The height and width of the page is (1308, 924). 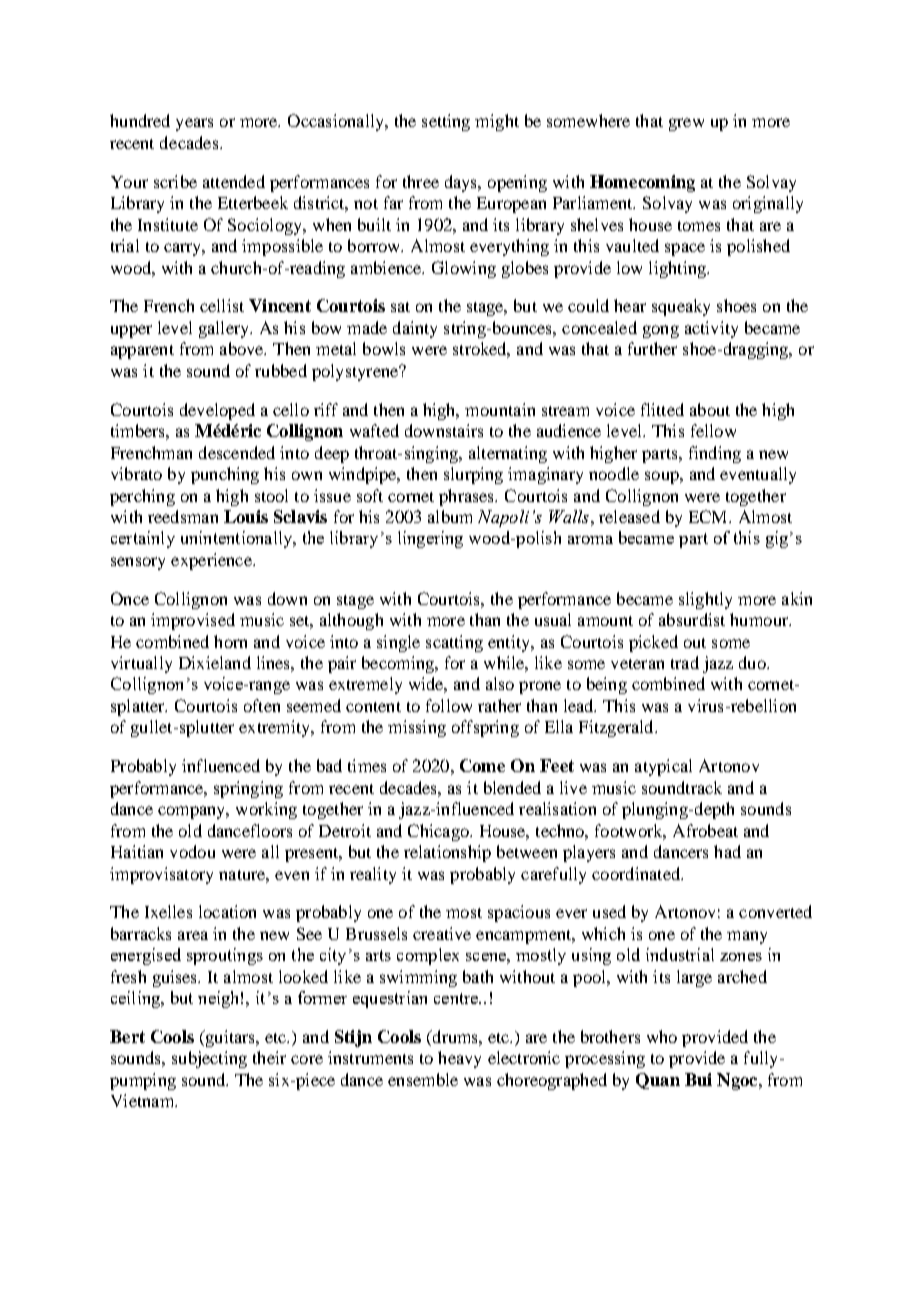 I want to click on had, so click(x=727, y=851).
